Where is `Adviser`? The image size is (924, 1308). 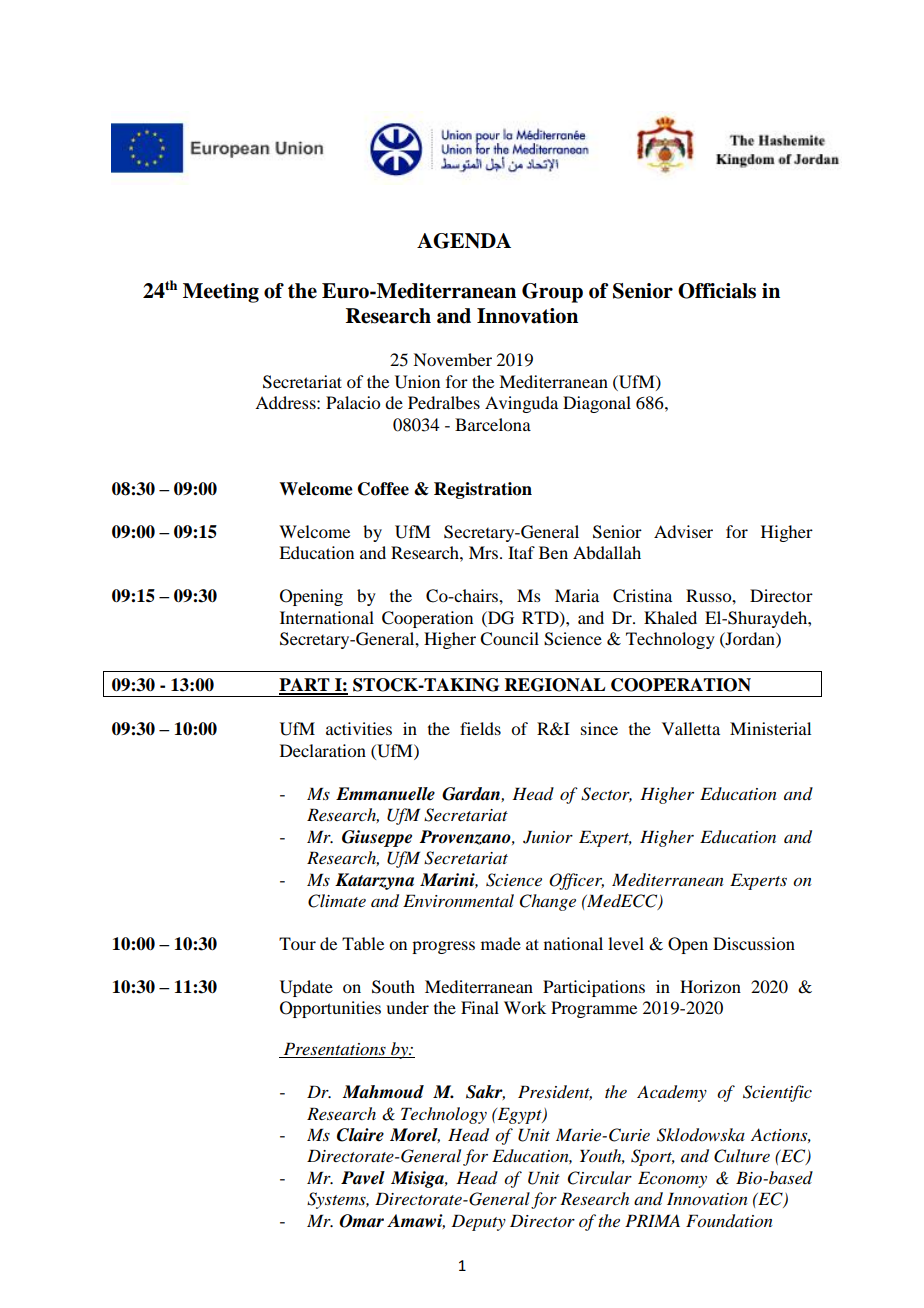
Adviser is located at coordinates (683, 531).
